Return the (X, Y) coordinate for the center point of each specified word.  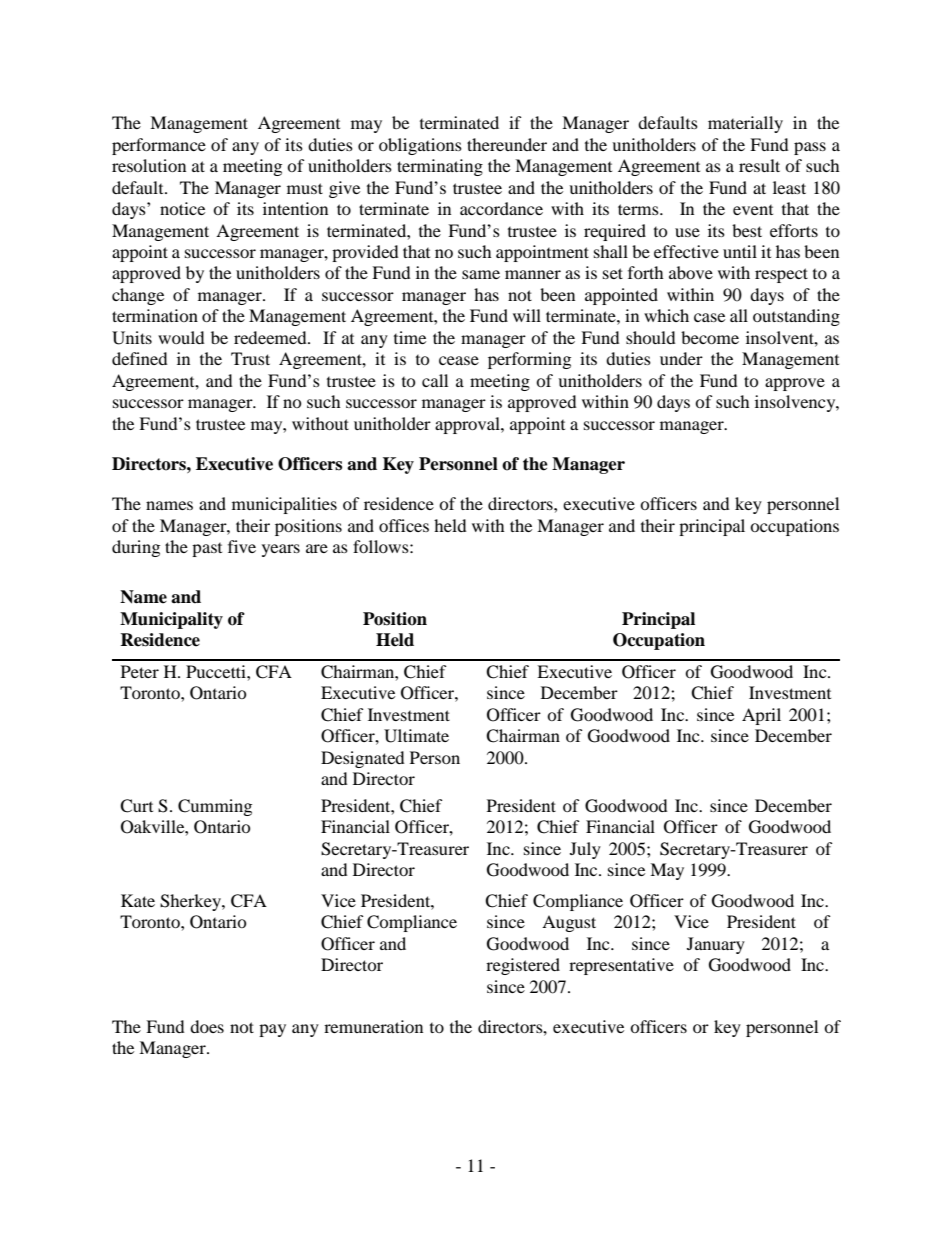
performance (159, 146)
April (761, 716)
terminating (440, 167)
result (759, 165)
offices (404, 525)
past (207, 550)
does (207, 1026)
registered (523, 966)
